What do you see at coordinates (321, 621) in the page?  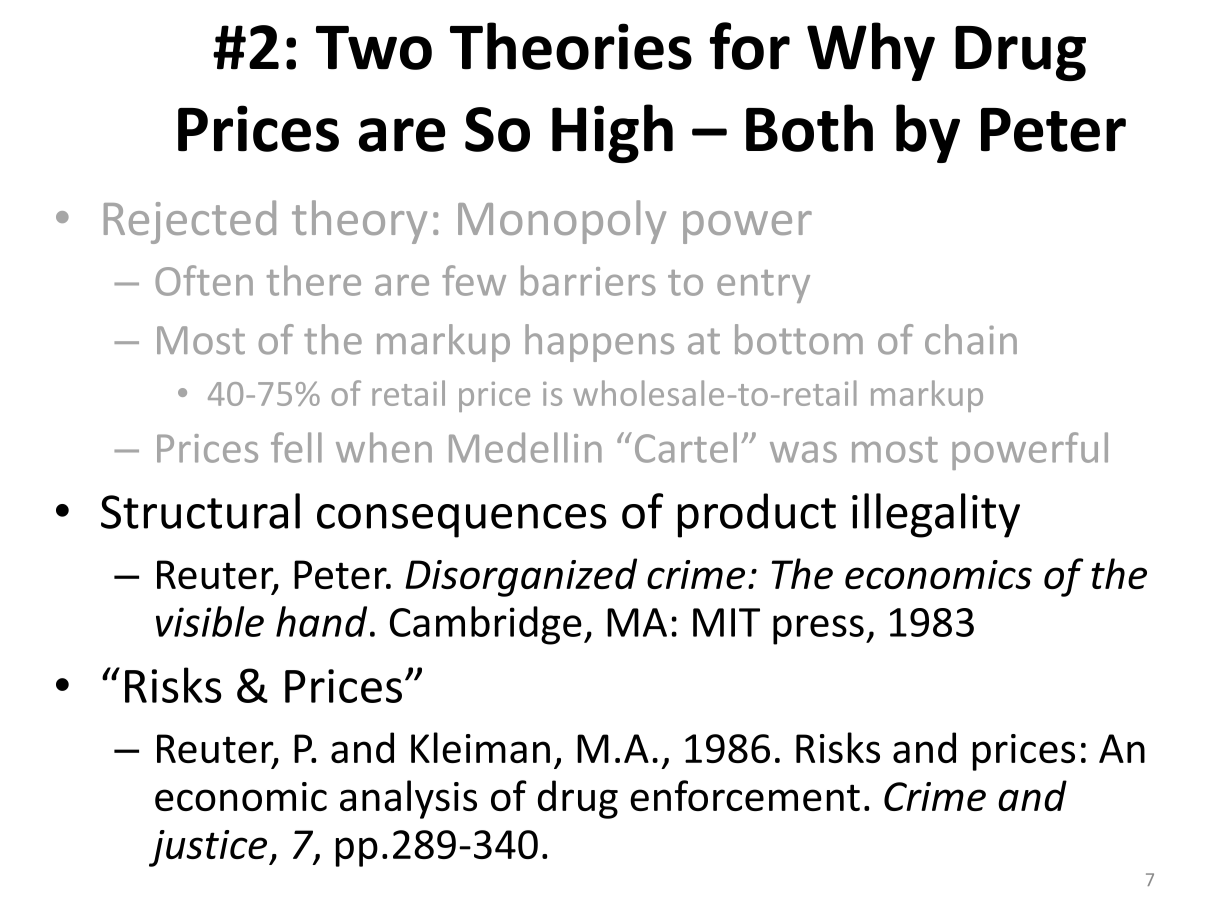 I see `hand` at bounding box center [321, 621].
